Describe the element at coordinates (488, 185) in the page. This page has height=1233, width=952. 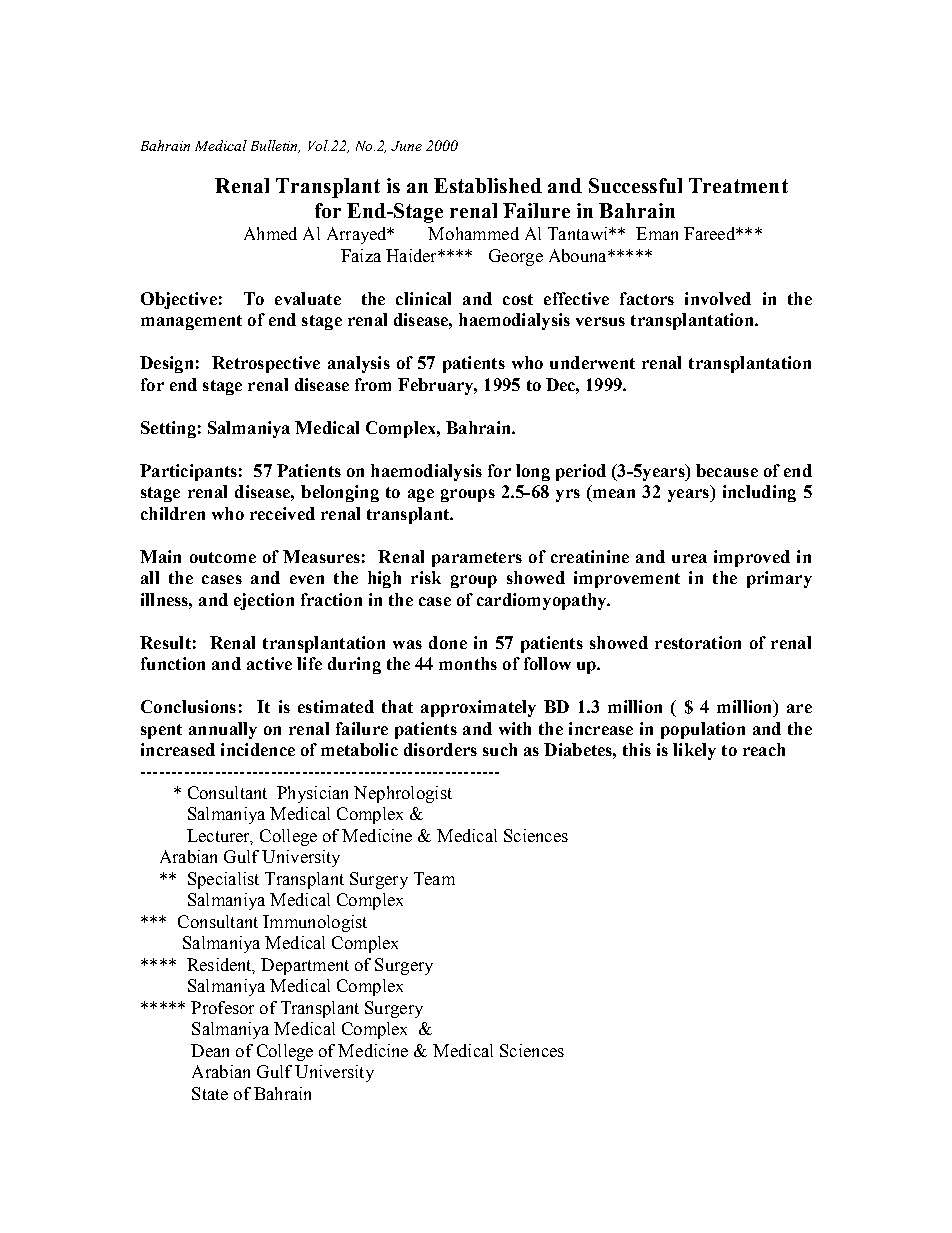
I see `Established` at that location.
